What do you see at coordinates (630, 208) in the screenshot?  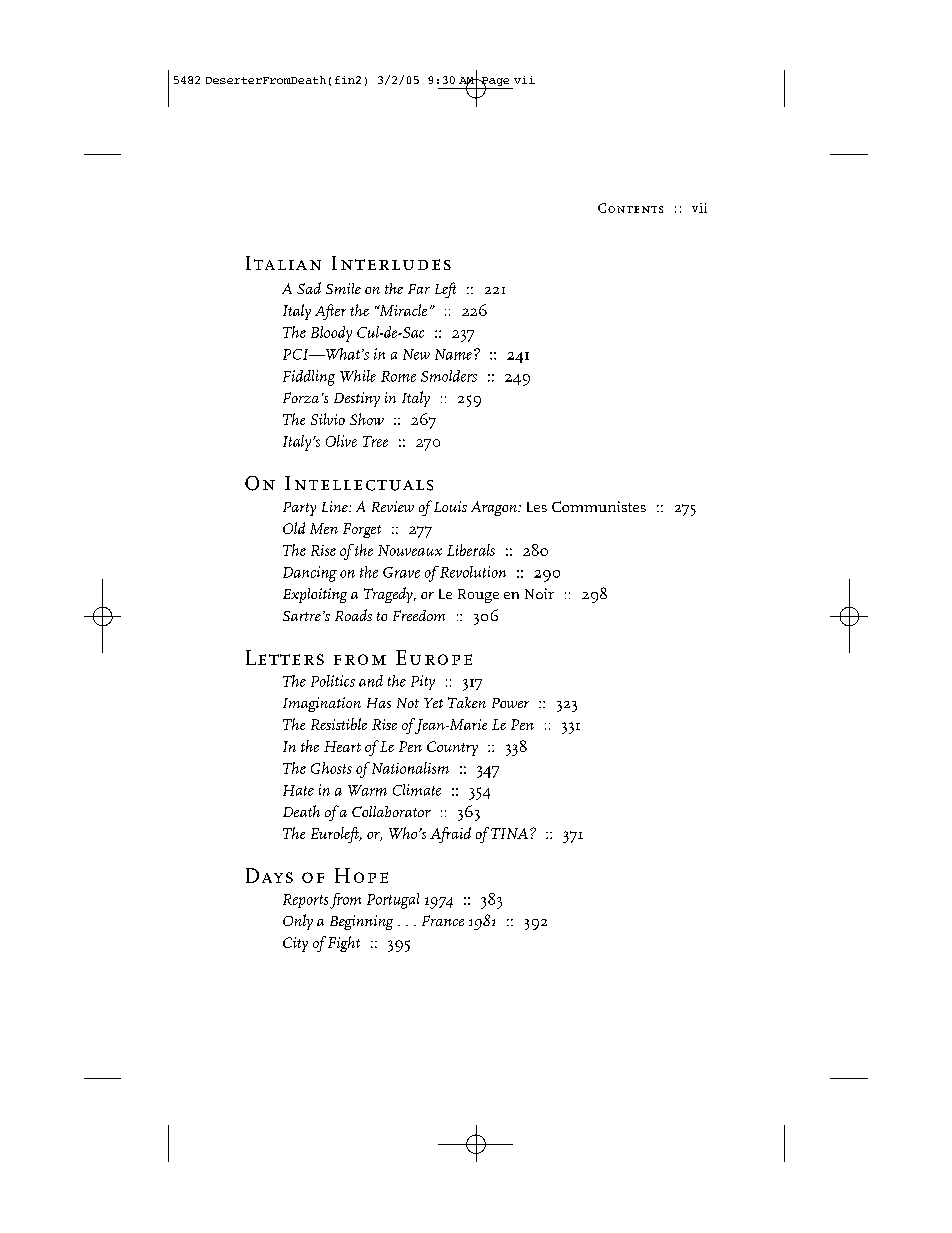 I see `Contents` at bounding box center [630, 208].
